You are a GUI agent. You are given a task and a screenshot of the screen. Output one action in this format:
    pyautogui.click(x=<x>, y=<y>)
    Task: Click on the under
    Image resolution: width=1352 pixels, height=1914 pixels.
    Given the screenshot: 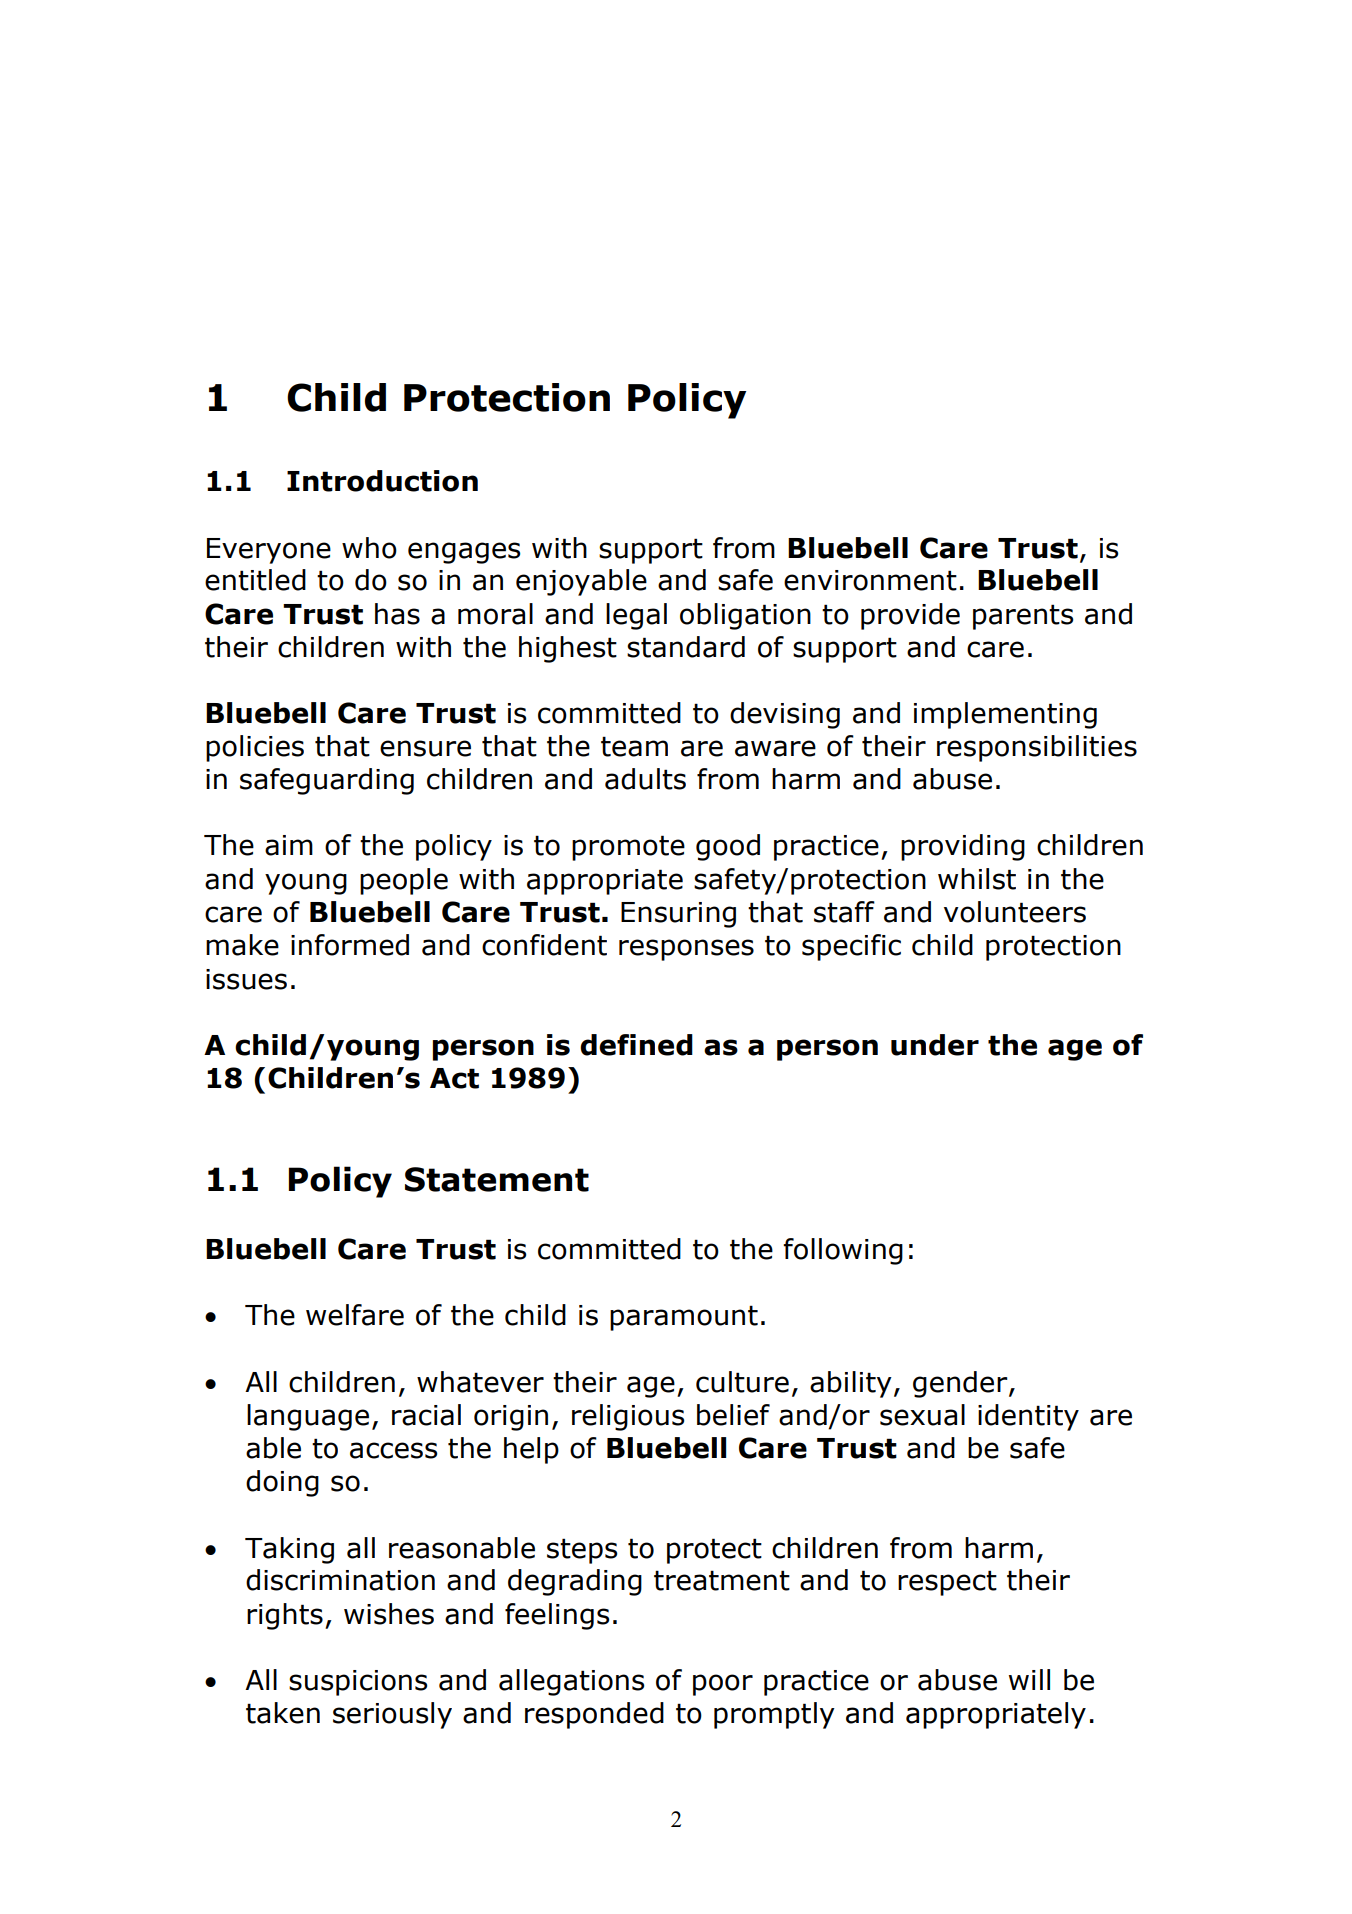 What is the action you would take?
    pyautogui.click(x=935, y=1045)
